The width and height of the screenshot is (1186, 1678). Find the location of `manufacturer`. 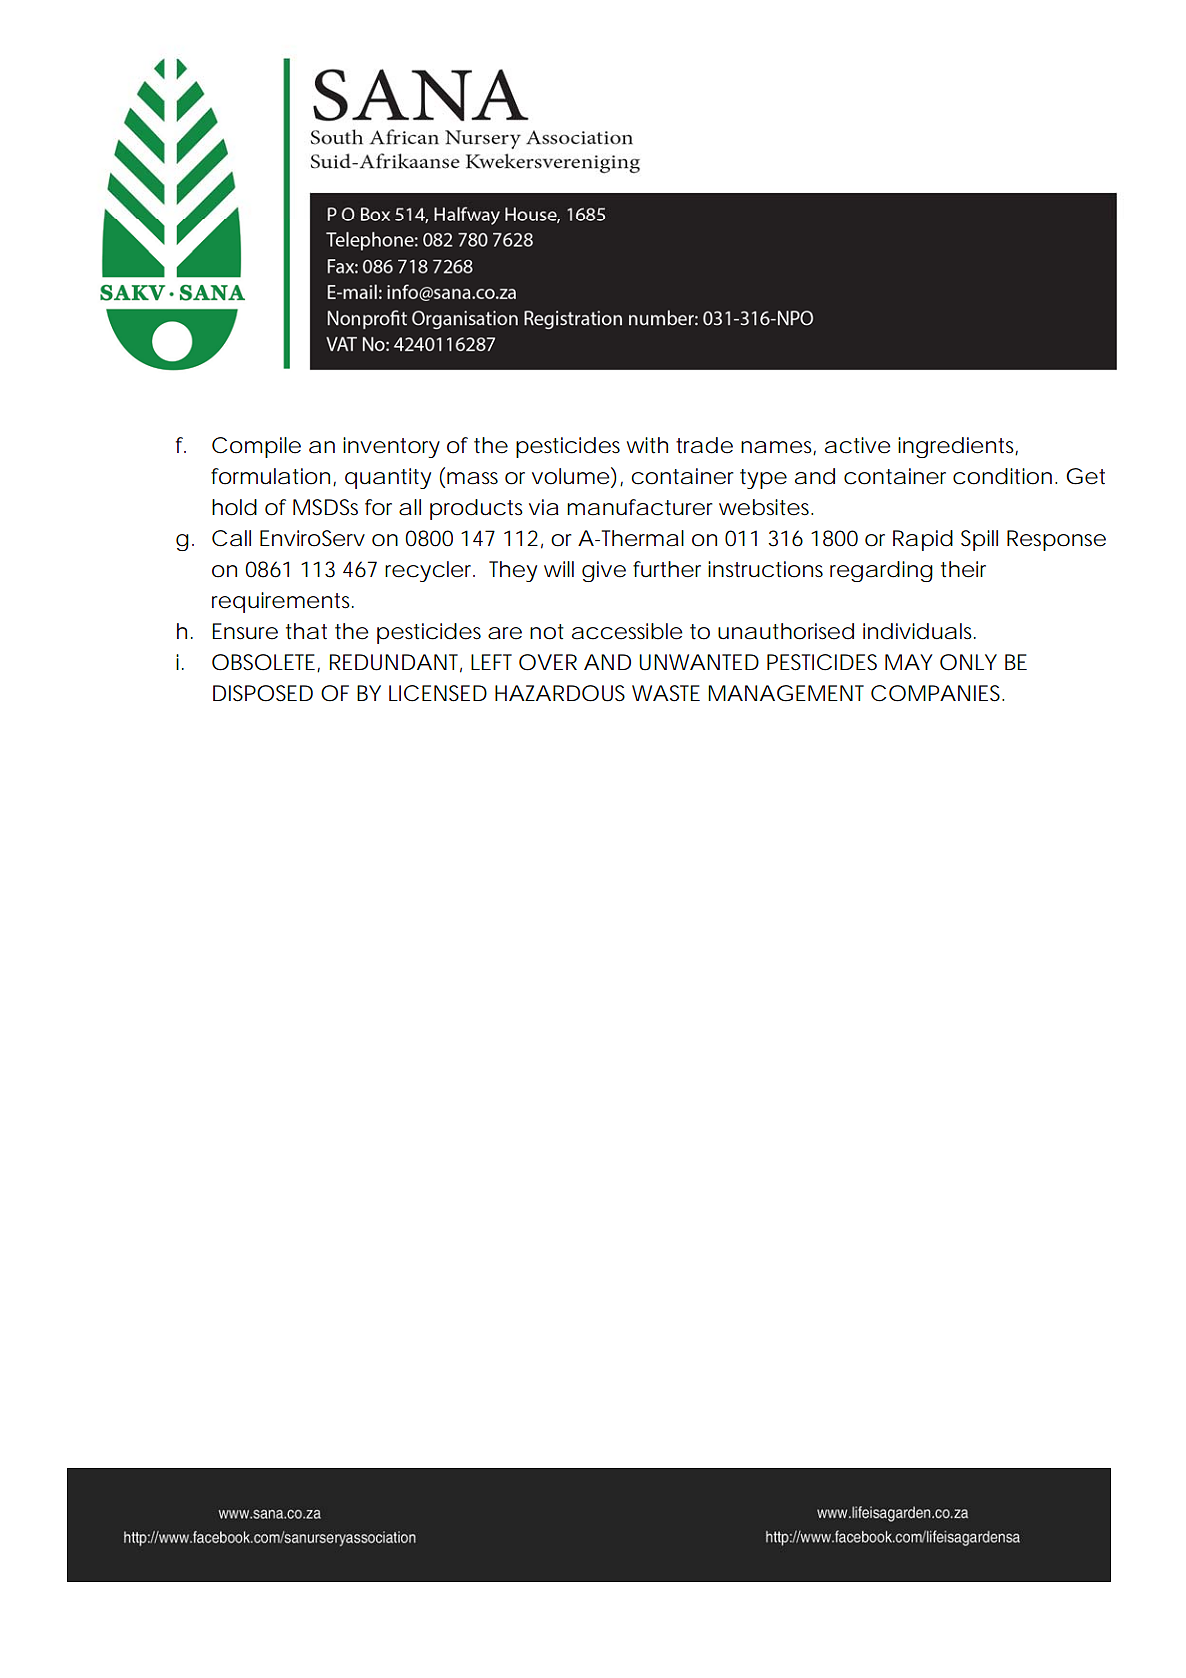

manufacturer is located at coordinates (640, 507).
